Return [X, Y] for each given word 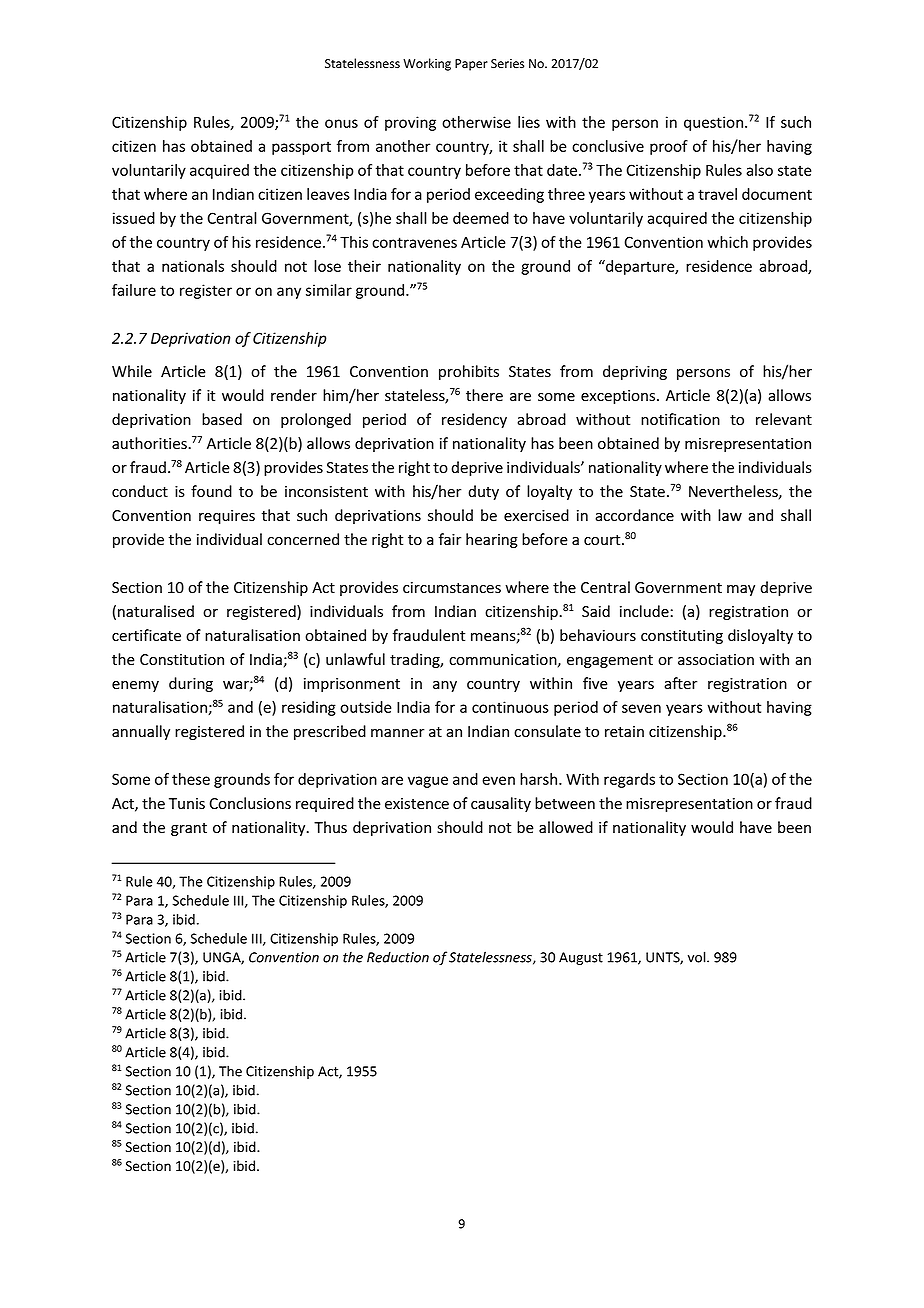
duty [483, 492]
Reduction [398, 957]
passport [301, 148]
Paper [471, 65]
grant [189, 829]
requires [227, 517]
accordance [634, 515]
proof [669, 147]
